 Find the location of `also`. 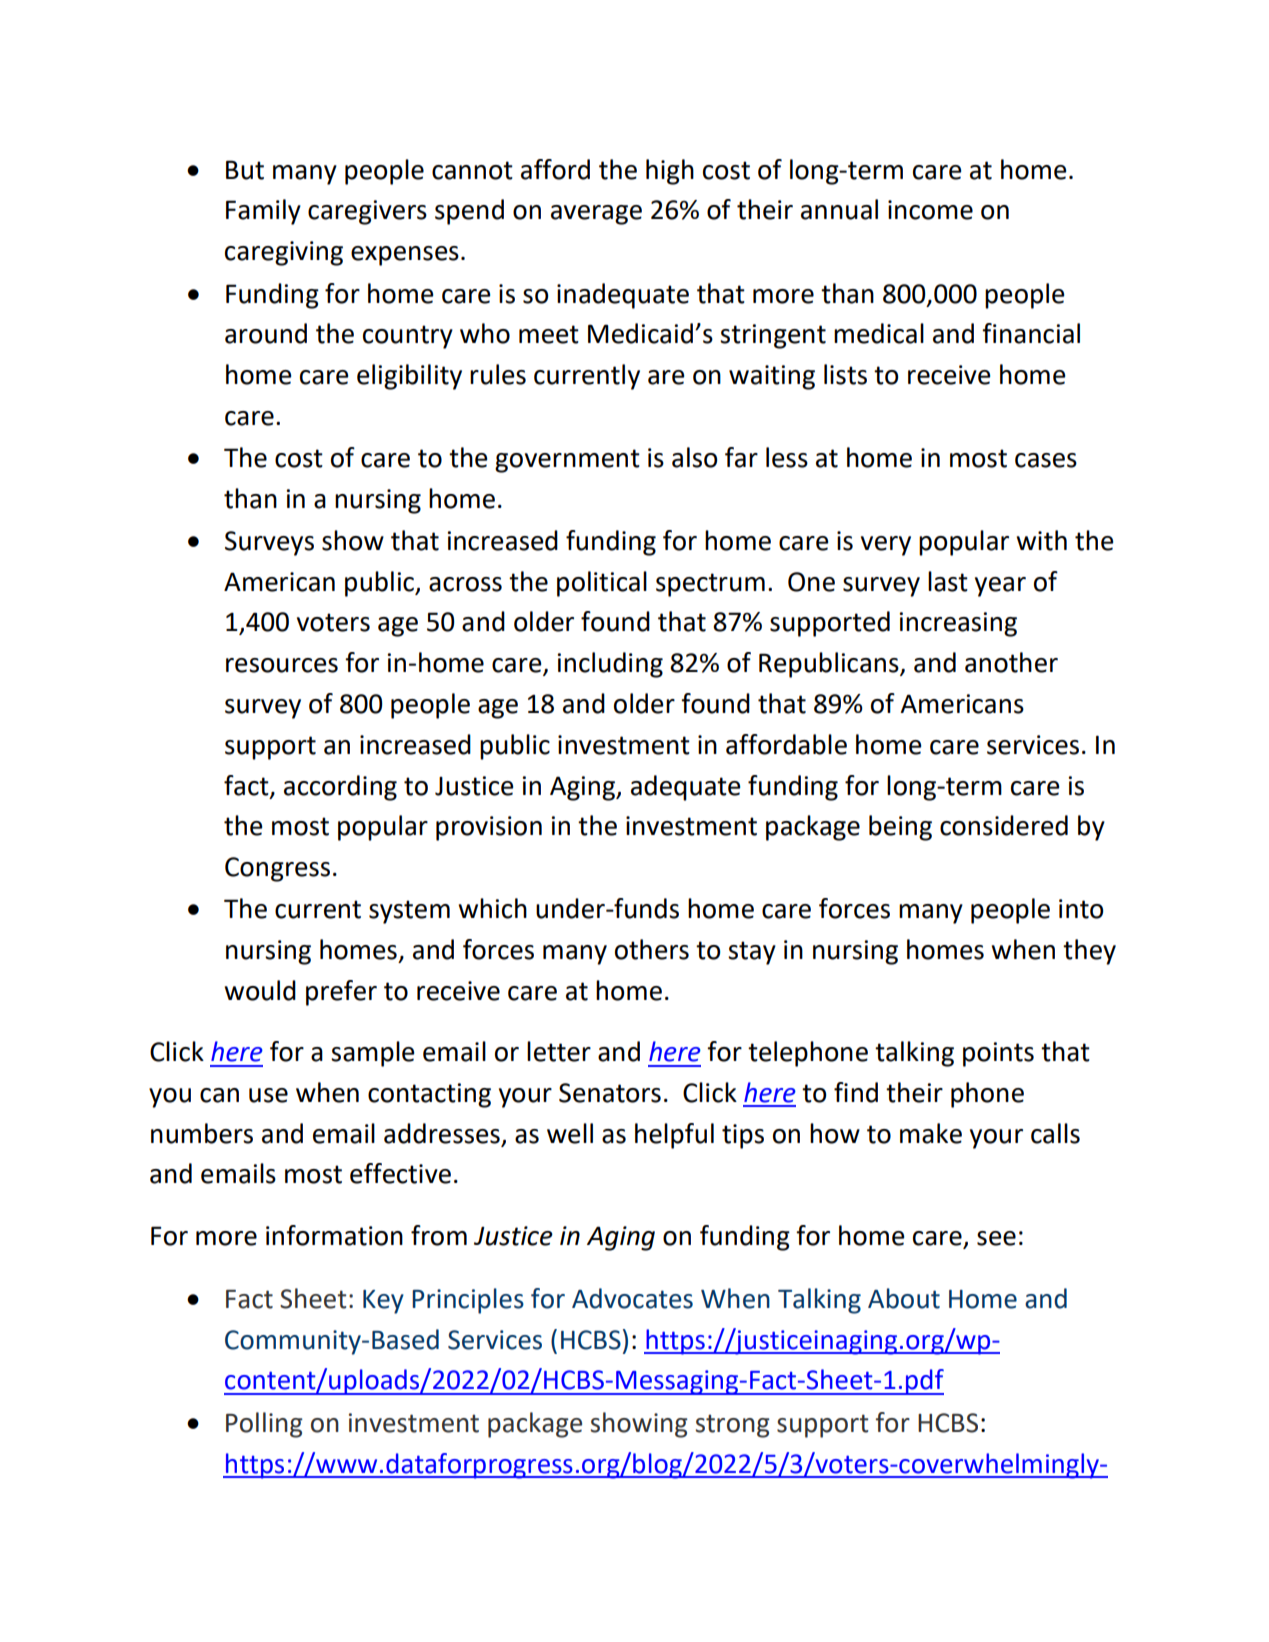

also is located at coordinates (694, 457).
